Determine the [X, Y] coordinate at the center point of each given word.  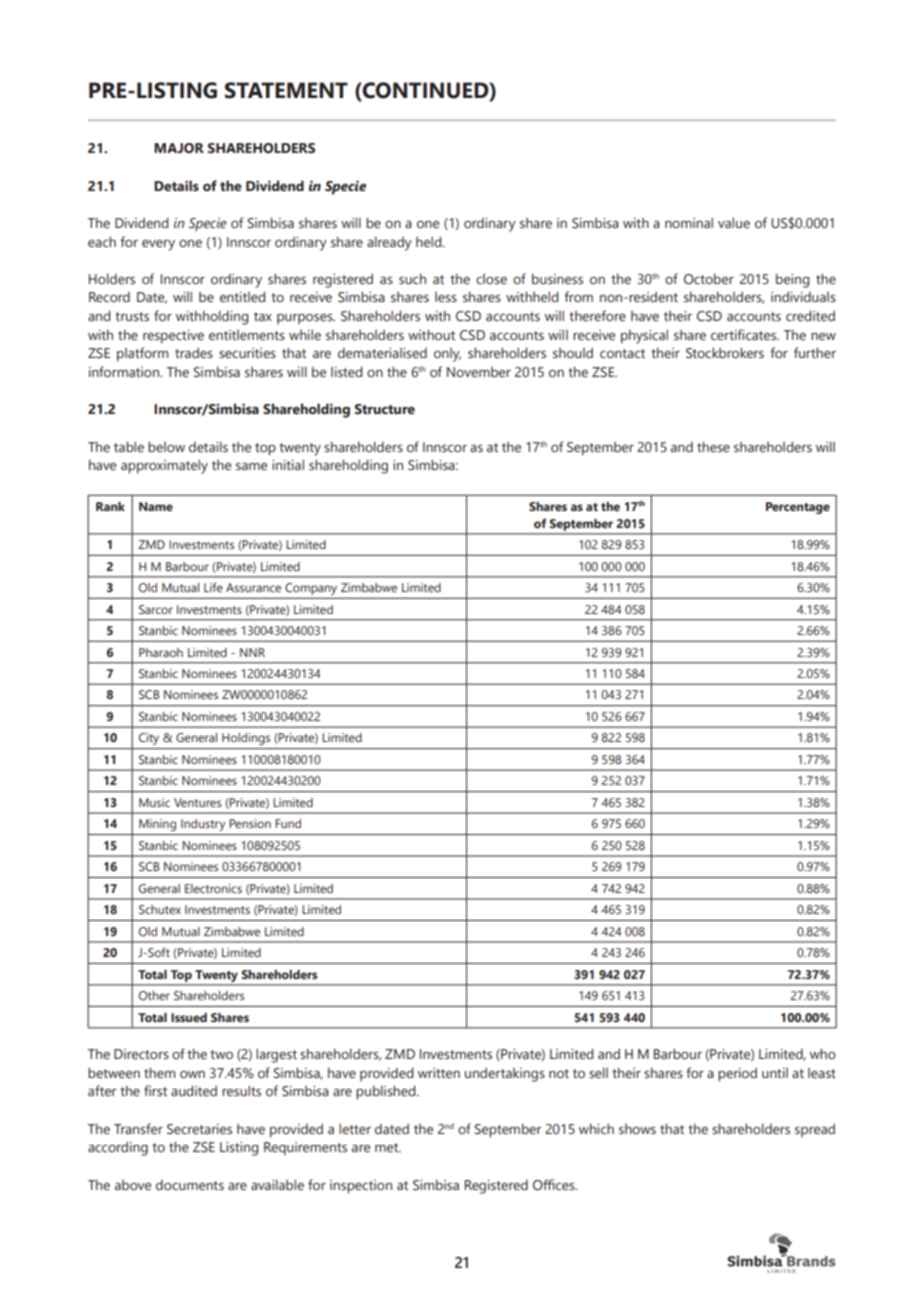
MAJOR [179, 148]
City [149, 739]
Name [156, 506]
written [439, 1073]
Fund [288, 823]
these [713, 447]
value [734, 222]
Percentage [798, 508]
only [447, 355]
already [389, 243]
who [823, 1053]
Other [154, 995]
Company [311, 589]
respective [173, 337]
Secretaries [199, 1129]
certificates [745, 335]
